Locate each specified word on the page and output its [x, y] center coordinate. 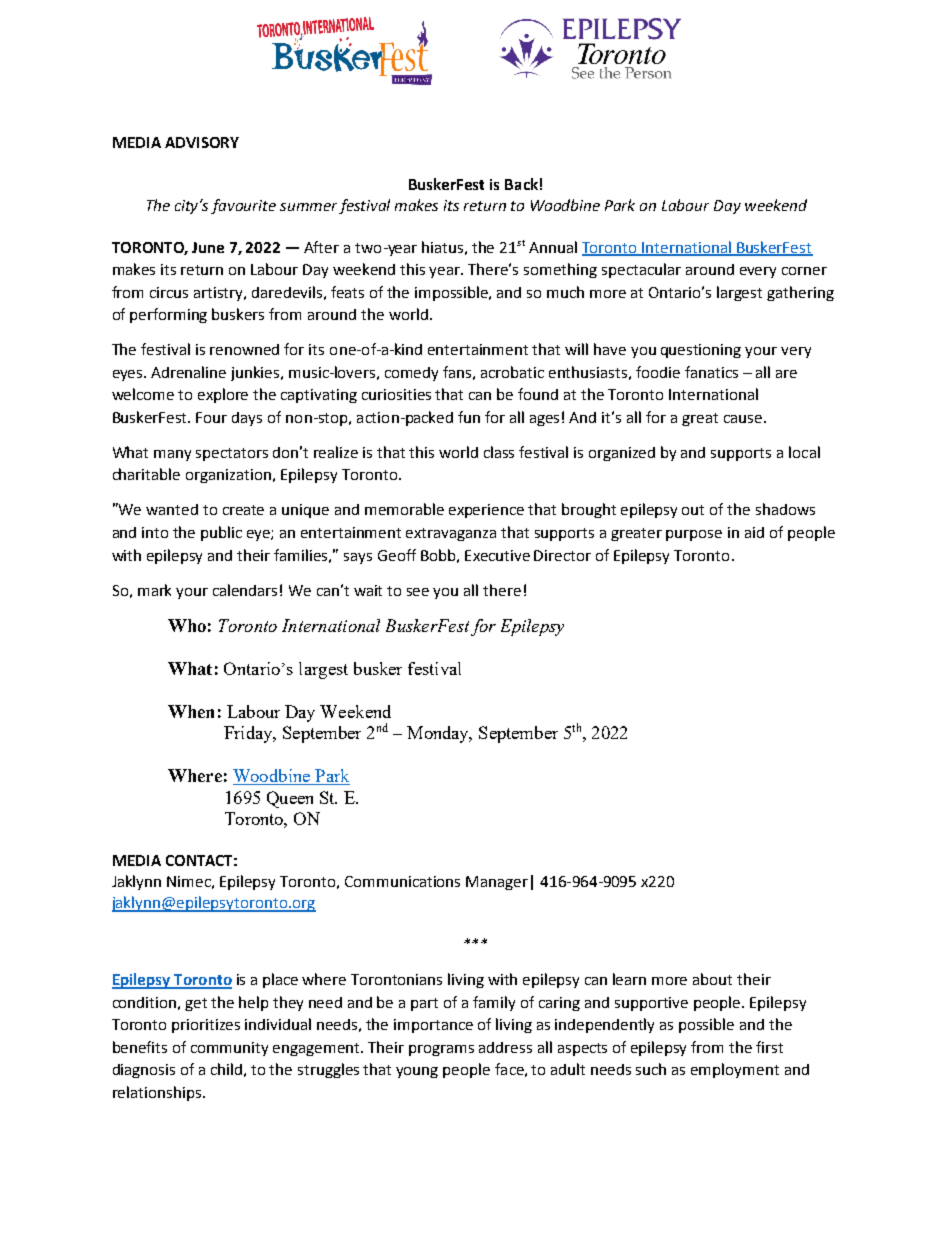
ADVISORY [202, 142]
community [229, 1049]
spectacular [641, 270]
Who [187, 625]
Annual [553, 247]
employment [735, 1070]
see [418, 592]
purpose [694, 535]
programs [441, 1050]
